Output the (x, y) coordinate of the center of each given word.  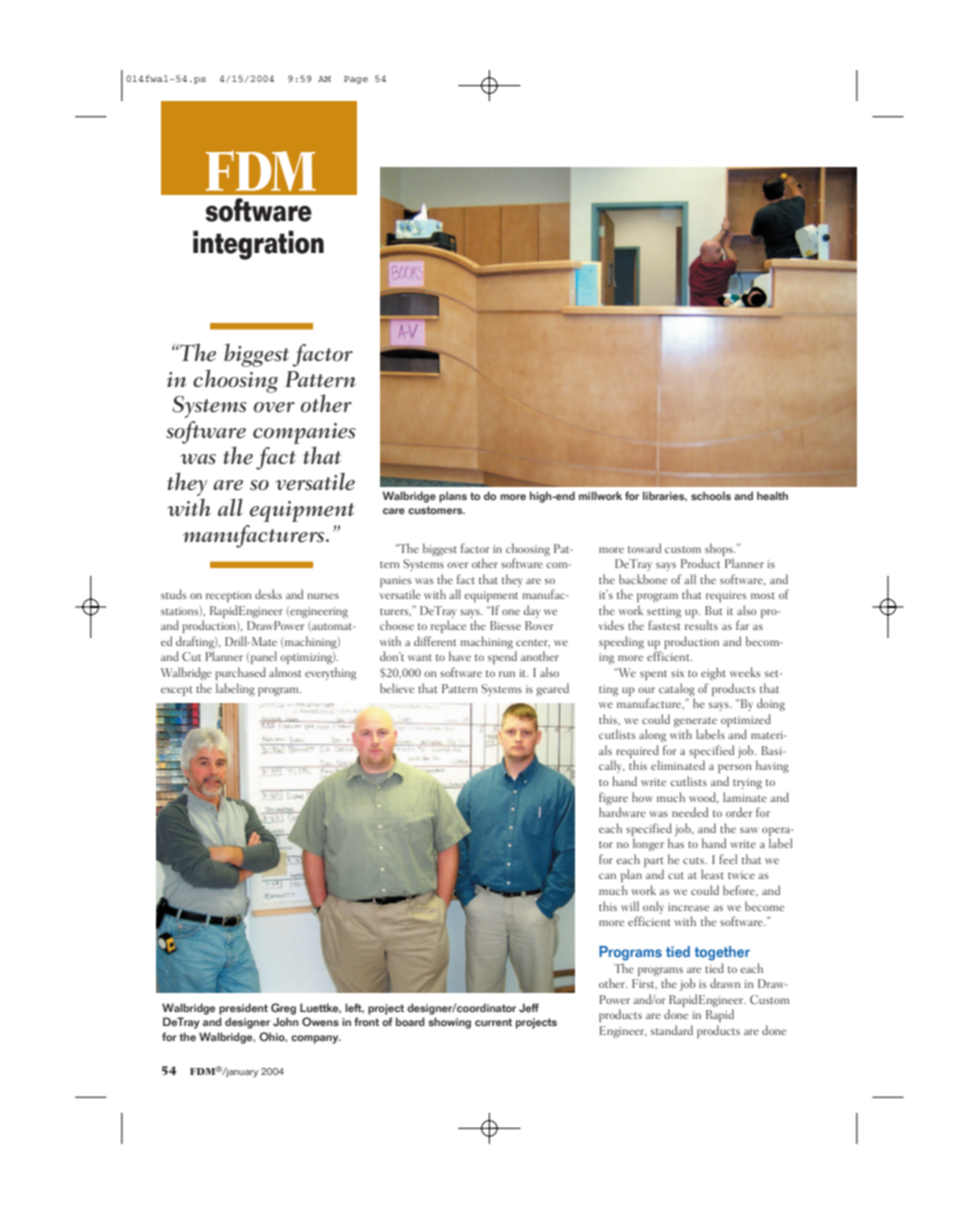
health (772, 495)
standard (672, 1030)
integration (258, 245)
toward (644, 548)
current (493, 1022)
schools (711, 496)
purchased (240, 673)
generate (695, 722)
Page (356, 80)
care (394, 511)
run (507, 674)
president (243, 1009)
